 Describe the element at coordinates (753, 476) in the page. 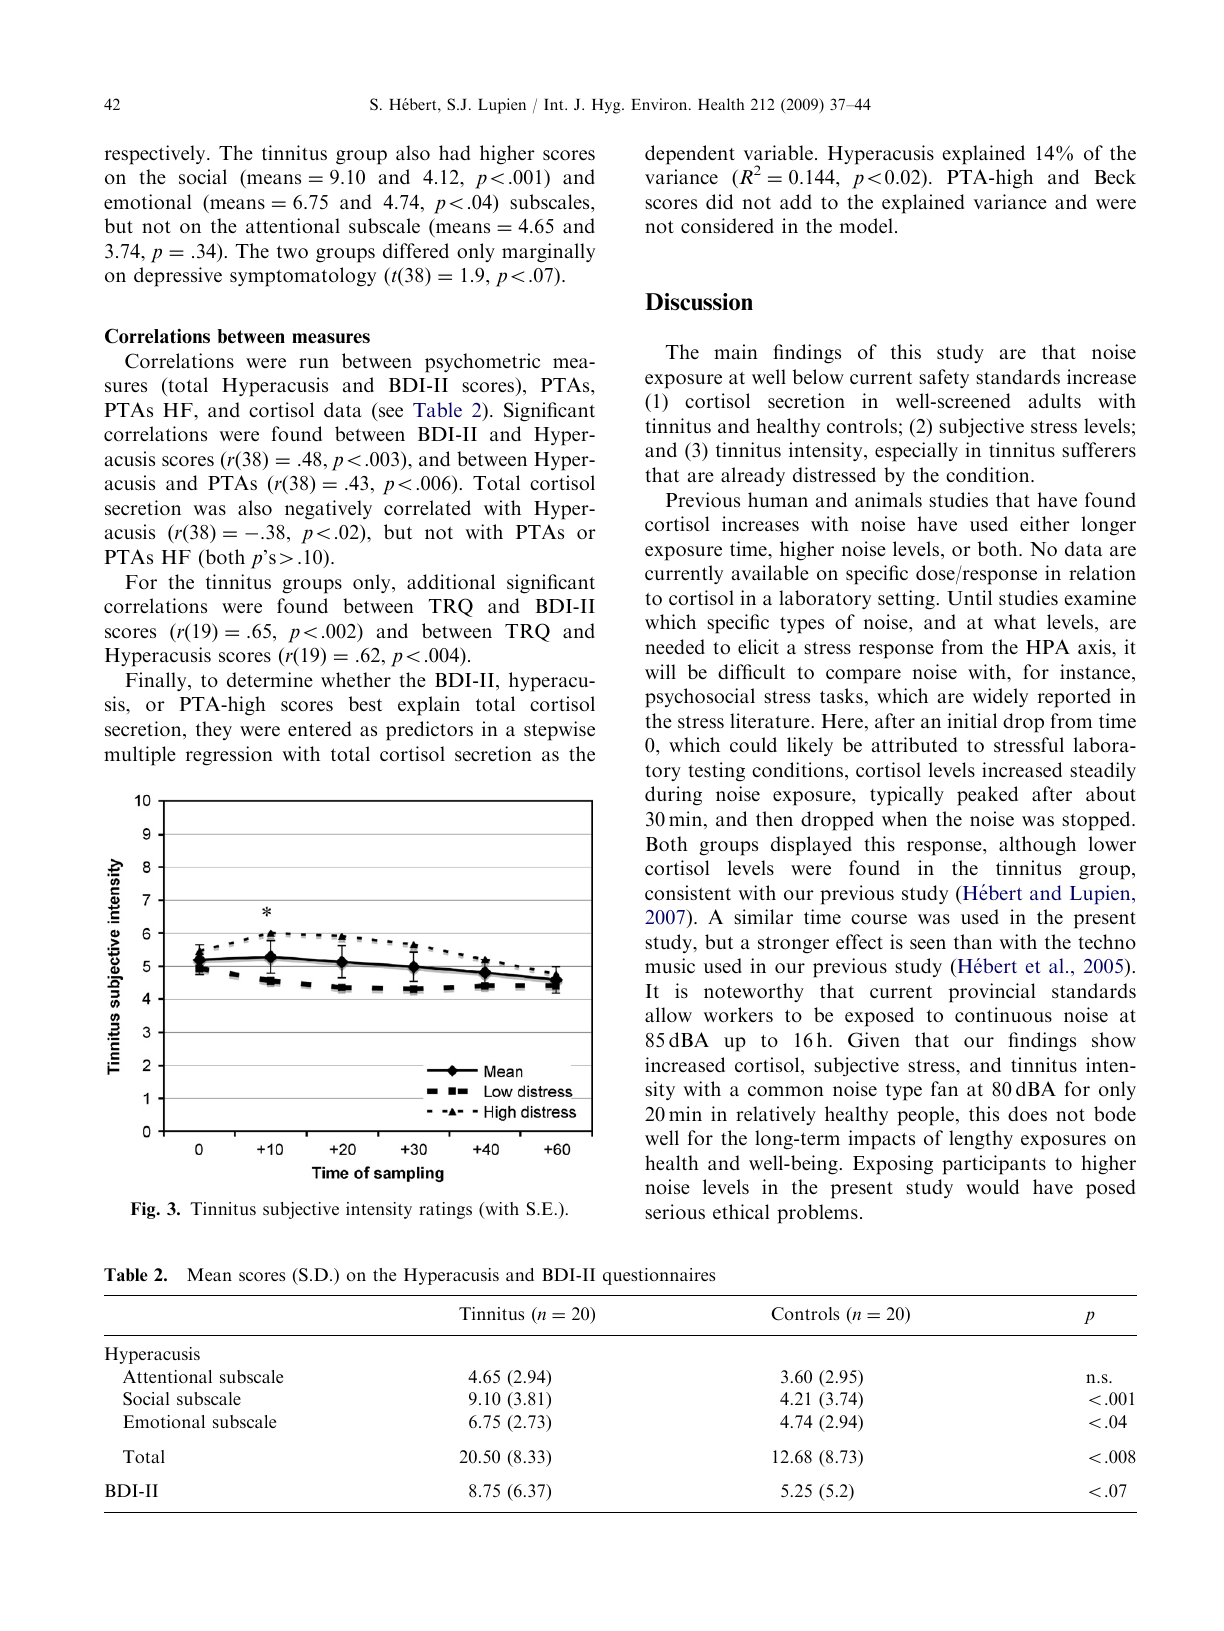

I see `already` at that location.
